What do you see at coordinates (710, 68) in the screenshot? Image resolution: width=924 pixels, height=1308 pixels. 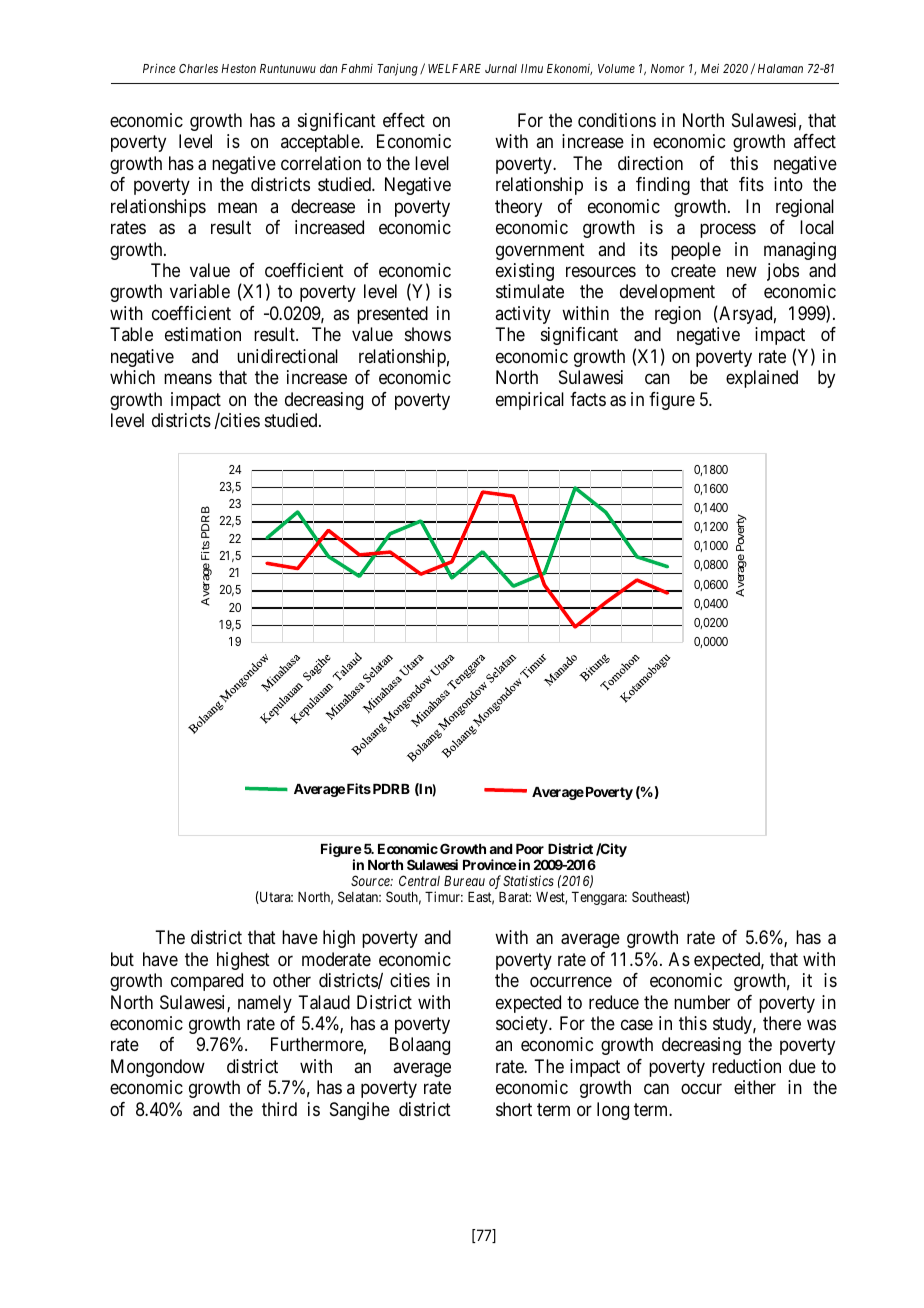 I see `Mei` at bounding box center [710, 68].
